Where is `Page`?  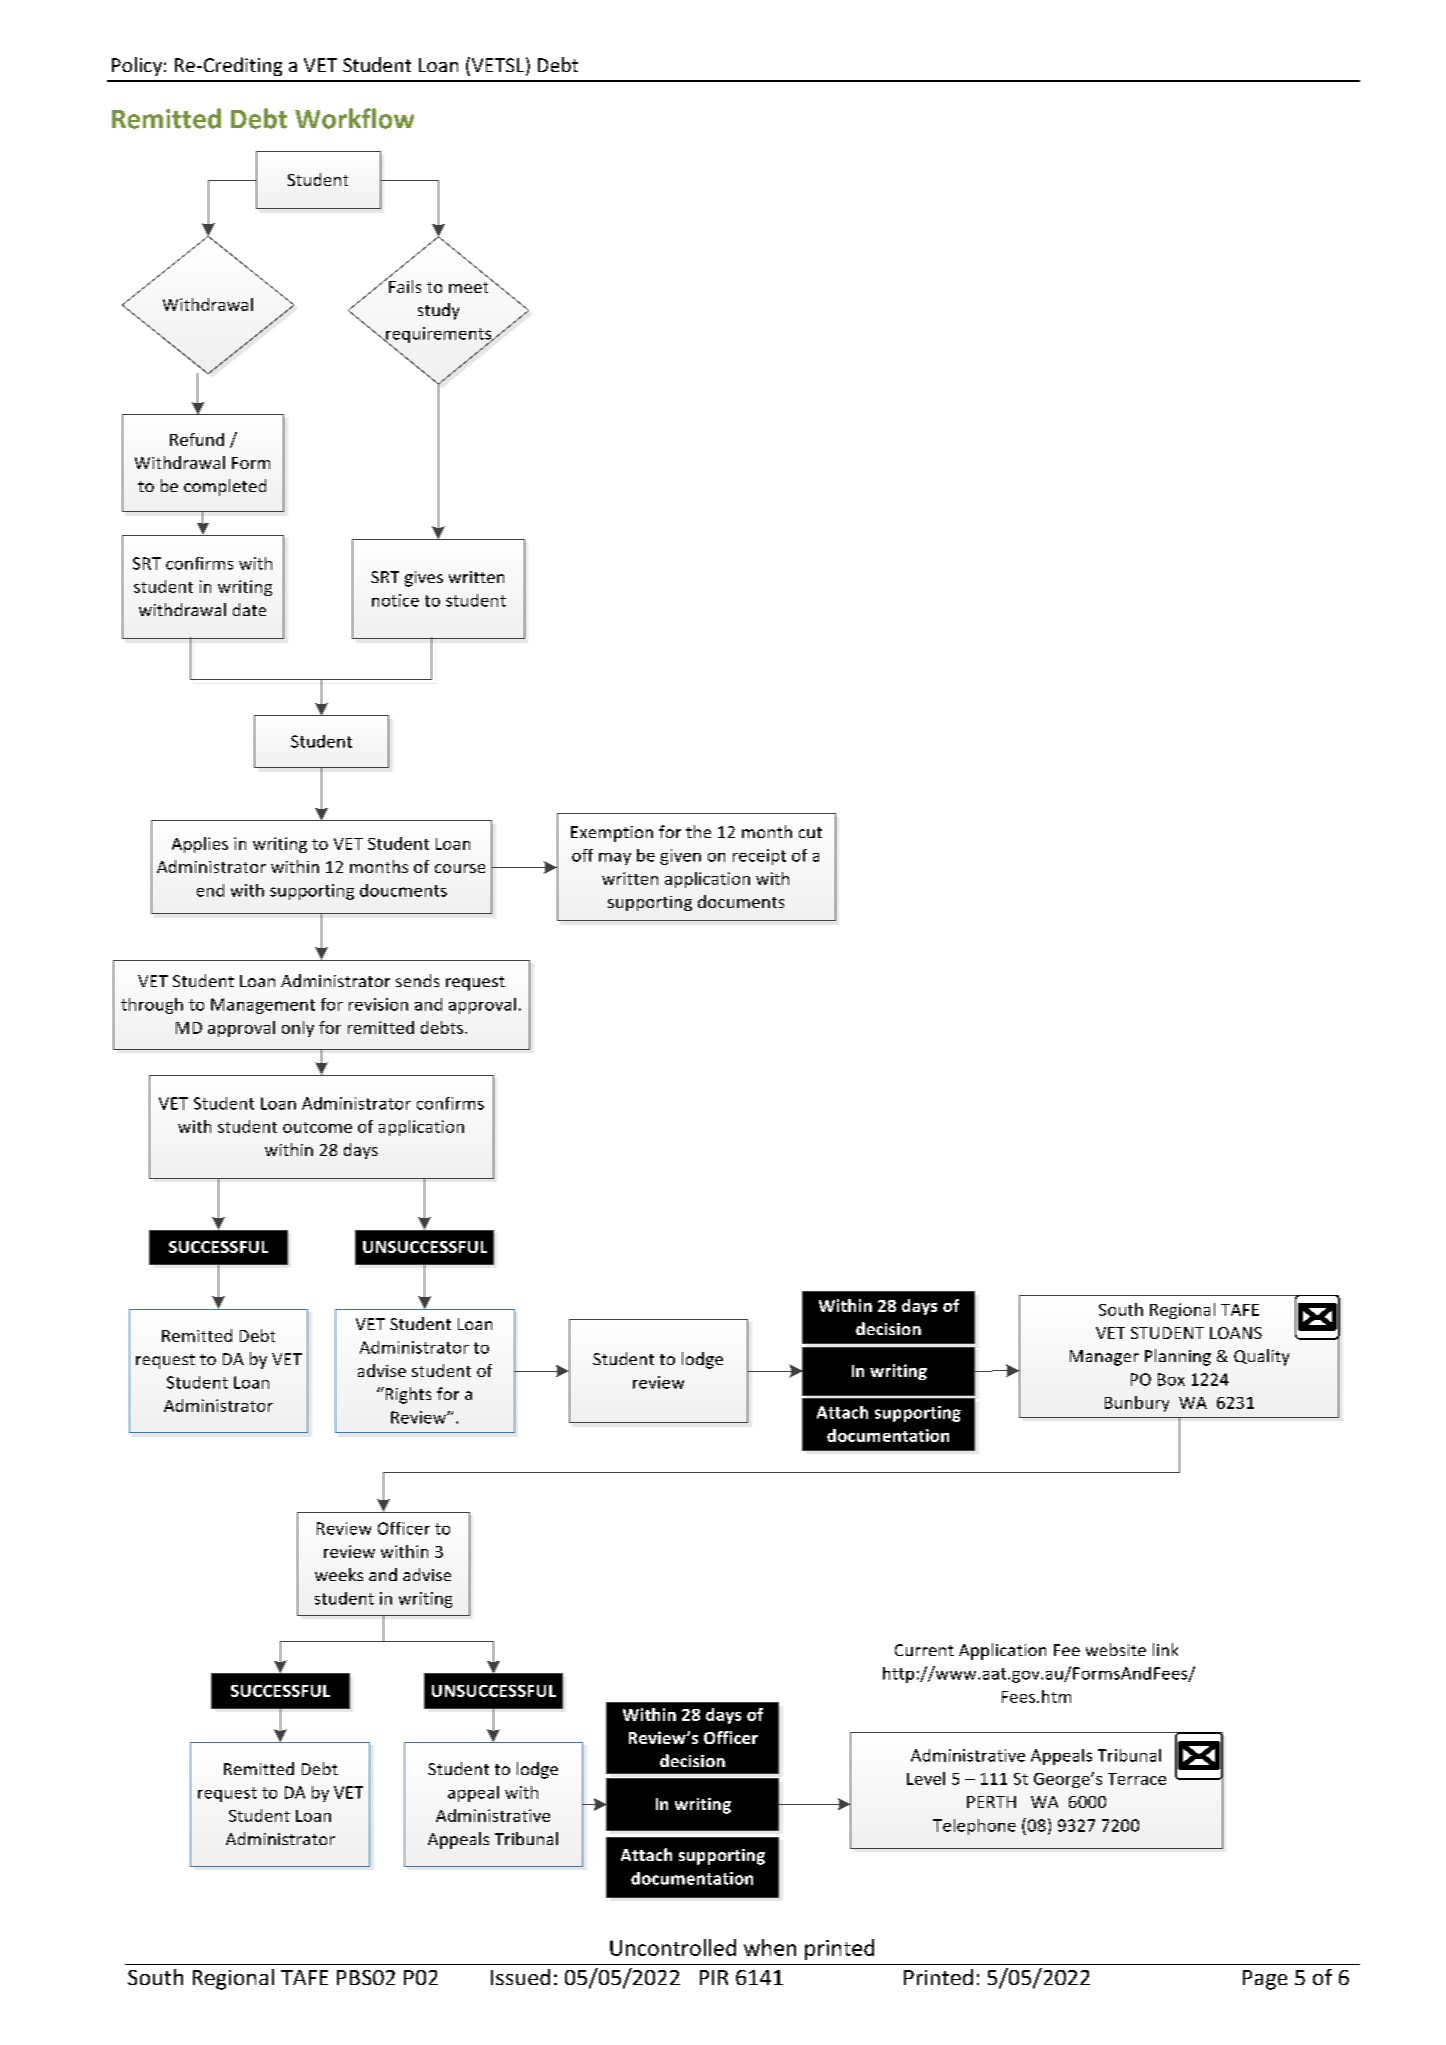 Page is located at coordinates (1265, 1980).
